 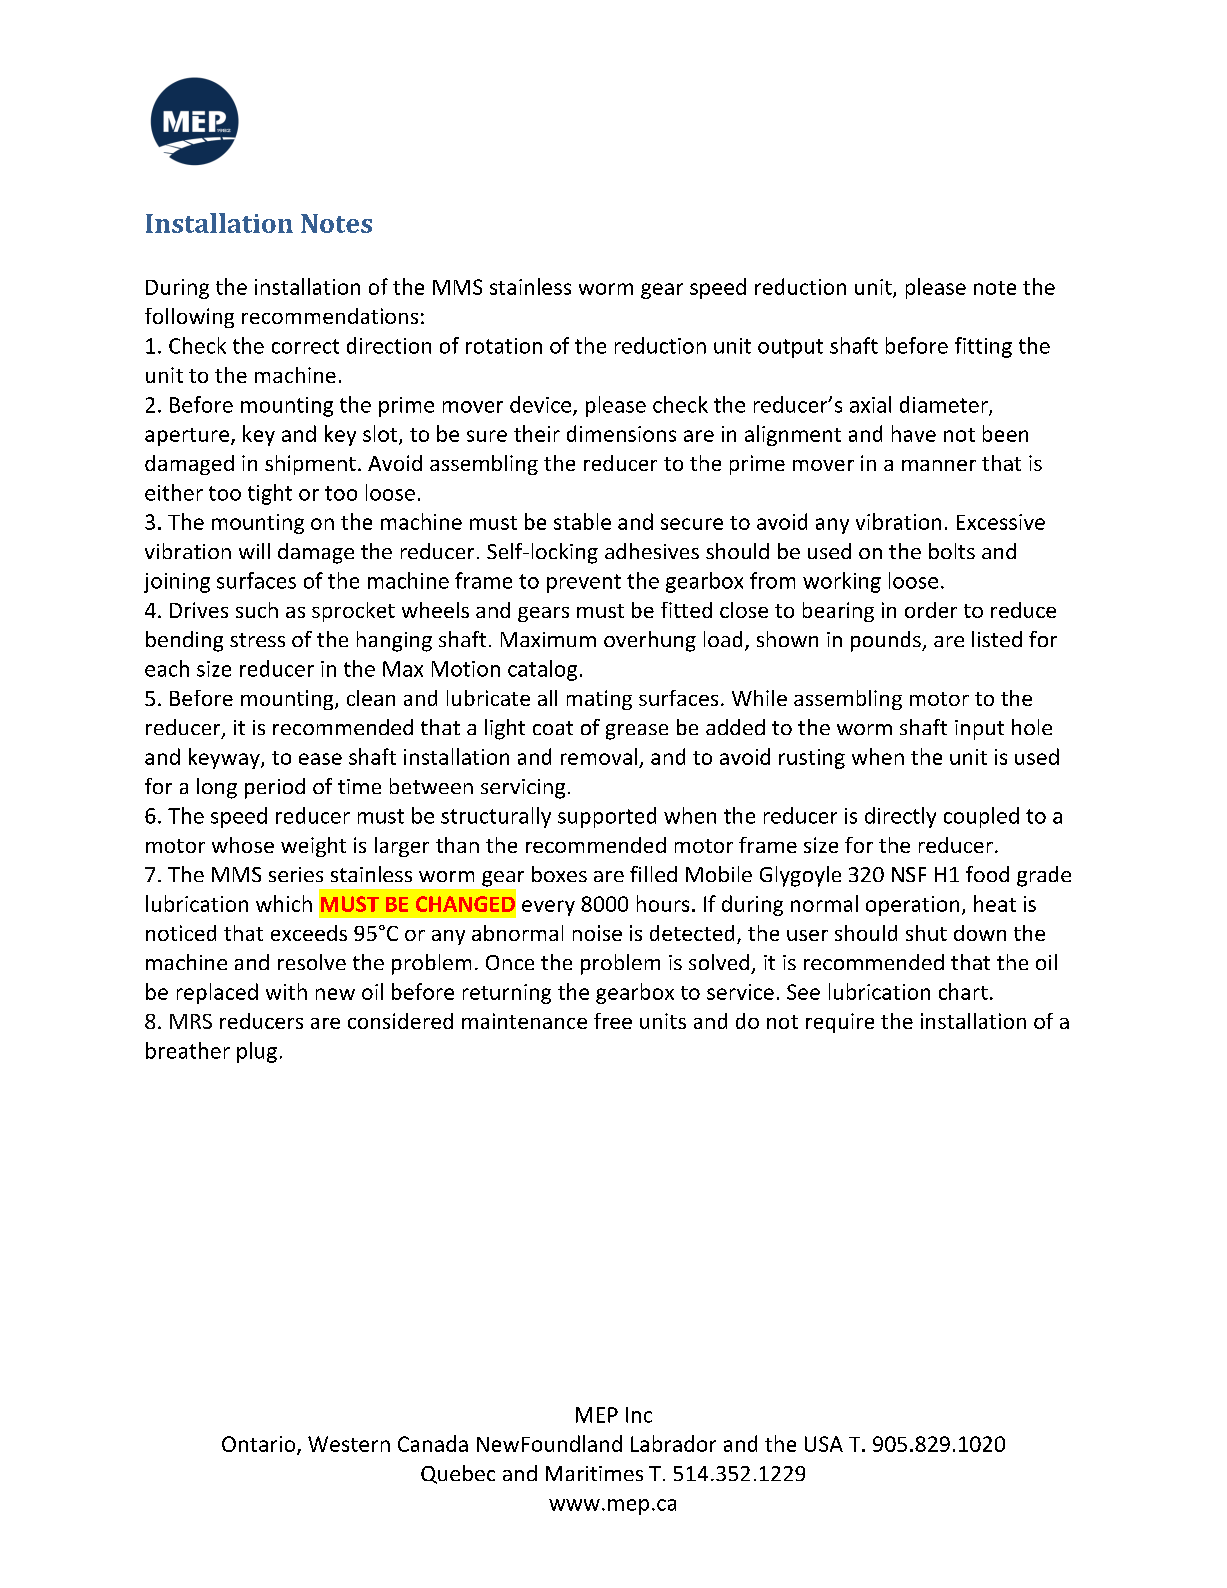 I want to click on rotation, so click(x=504, y=346).
